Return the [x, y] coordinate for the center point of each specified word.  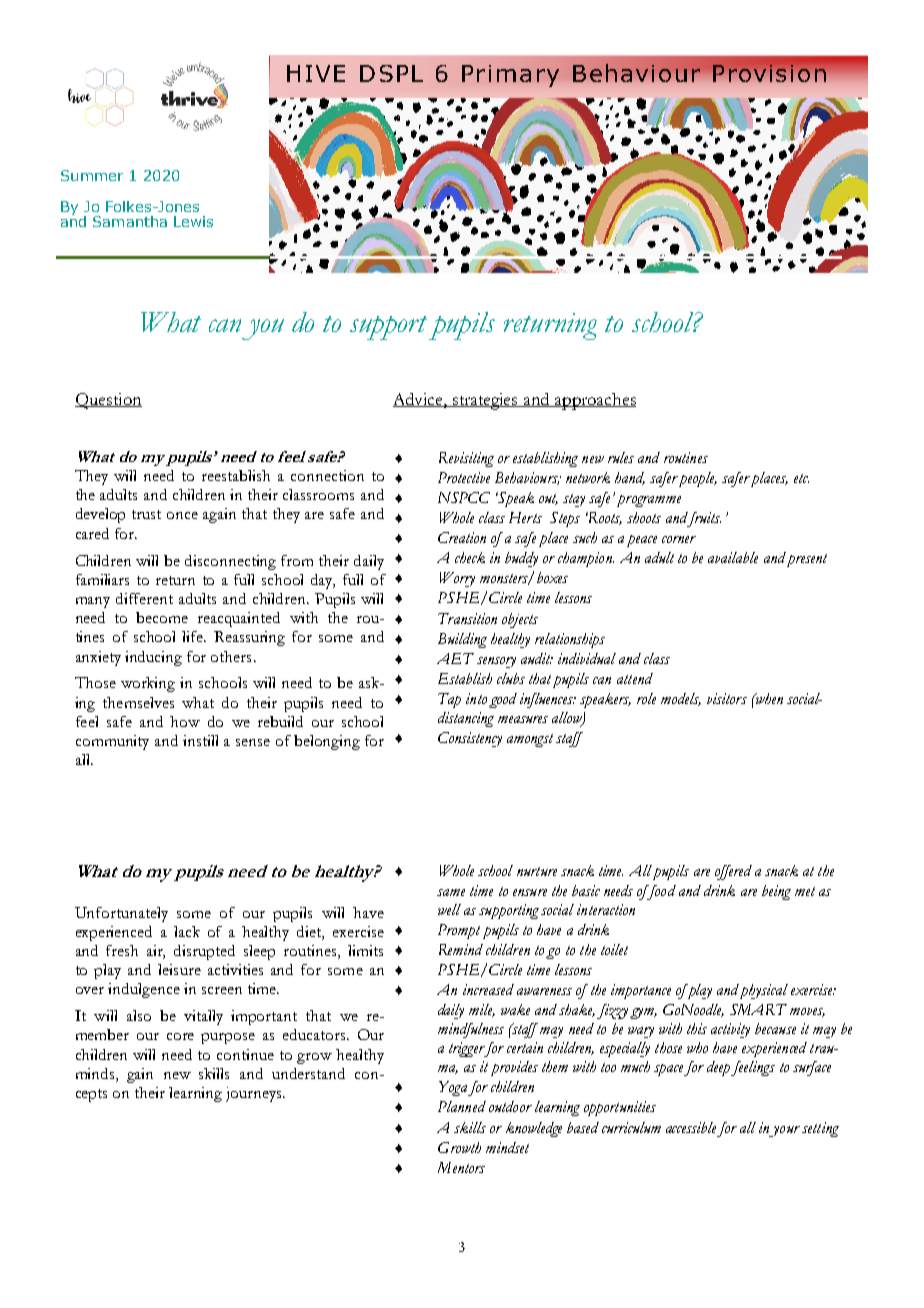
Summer [92, 175]
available [733, 557]
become [162, 617]
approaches [594, 401]
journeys [255, 1094]
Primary [510, 76]
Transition [467, 618]
